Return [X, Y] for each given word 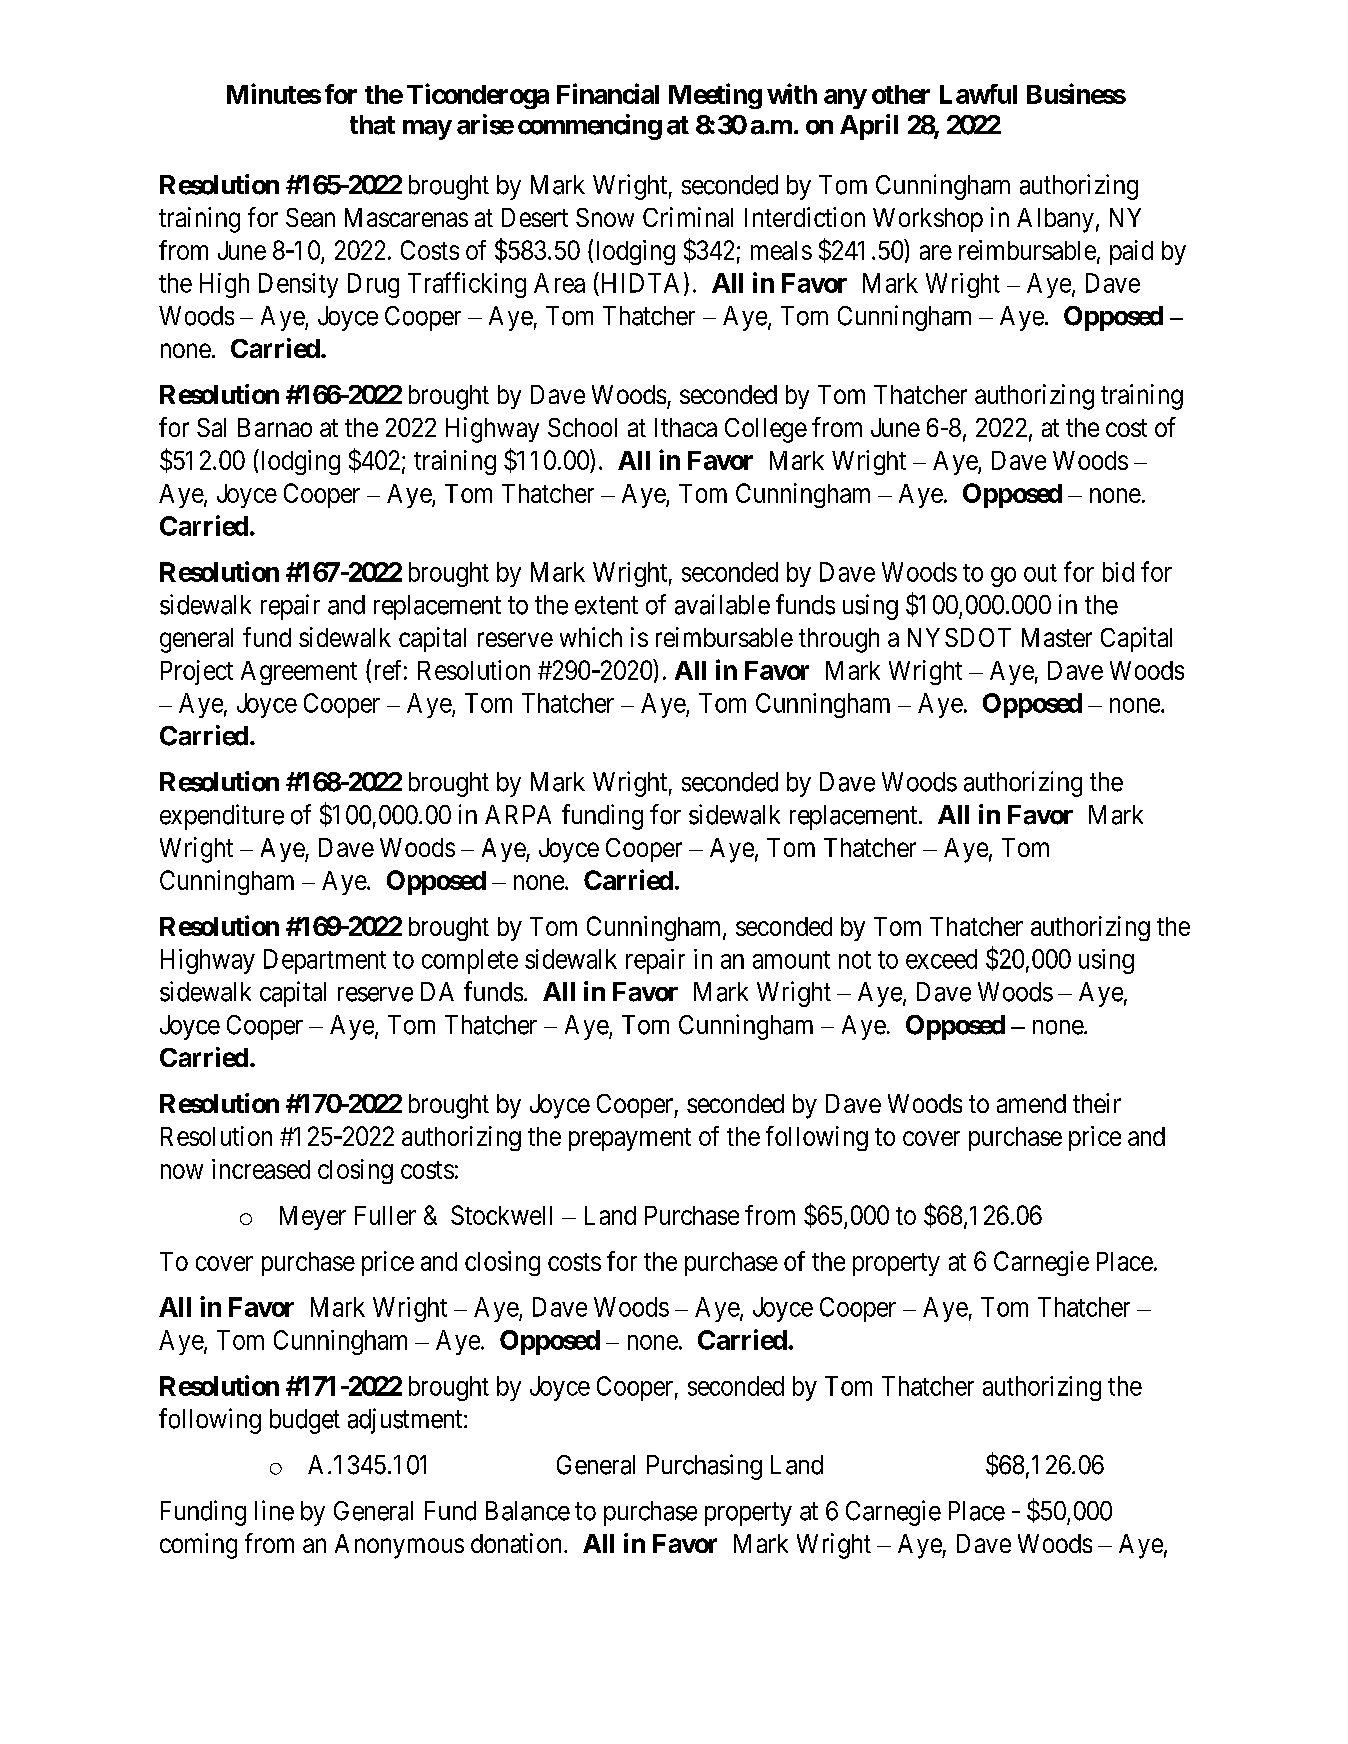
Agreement [299, 673]
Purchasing [704, 1467]
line [274, 1510]
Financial [608, 93]
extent [606, 605]
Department [325, 961]
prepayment [630, 1139]
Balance [528, 1511]
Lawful [978, 94]
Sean [310, 217]
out [1040, 573]
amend [1031, 1103]
